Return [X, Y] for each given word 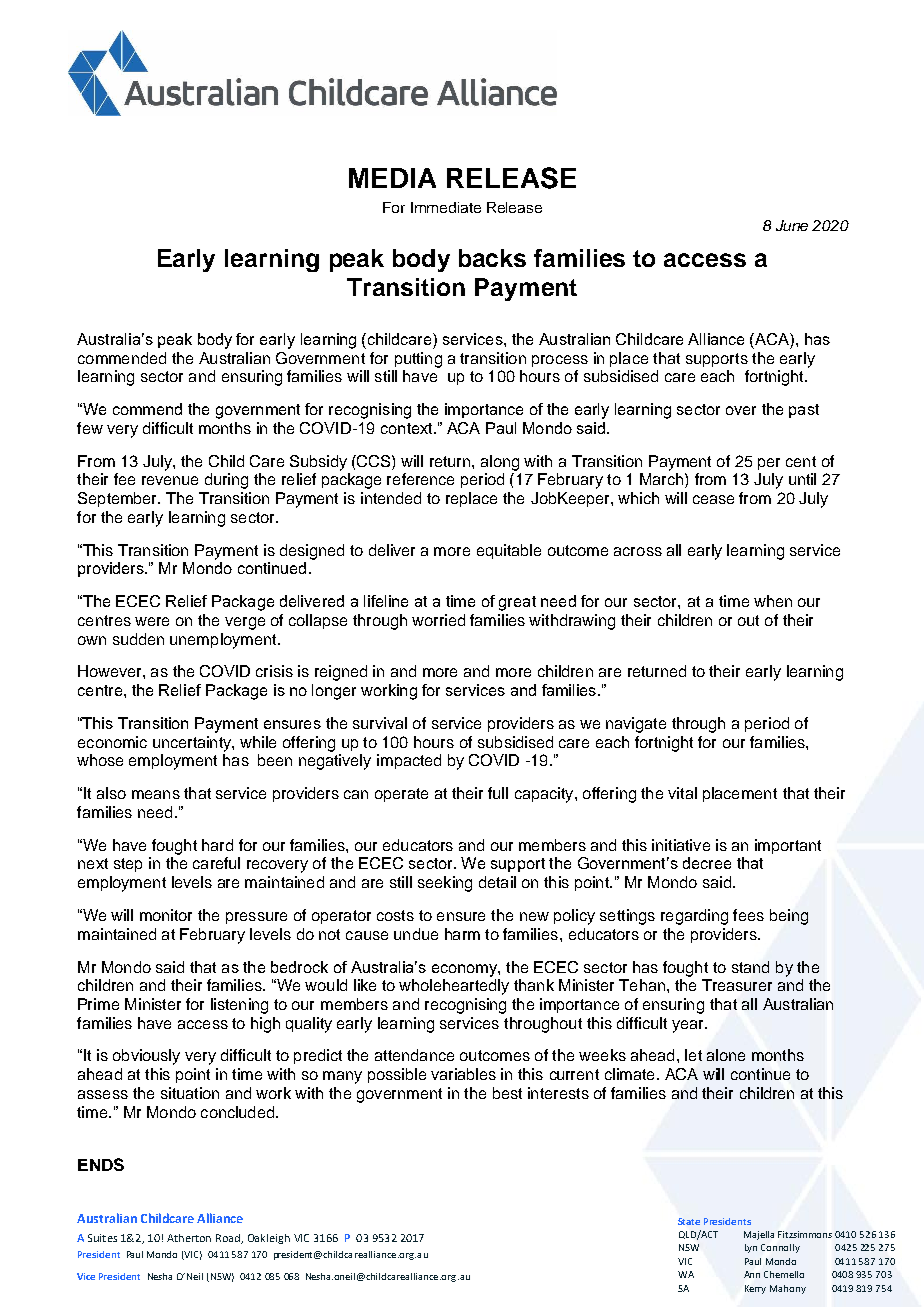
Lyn [751, 1248]
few [90, 428]
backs [492, 258]
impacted [409, 761]
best [507, 1093]
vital [682, 793]
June [792, 225]
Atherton [189, 1238]
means [156, 794]
